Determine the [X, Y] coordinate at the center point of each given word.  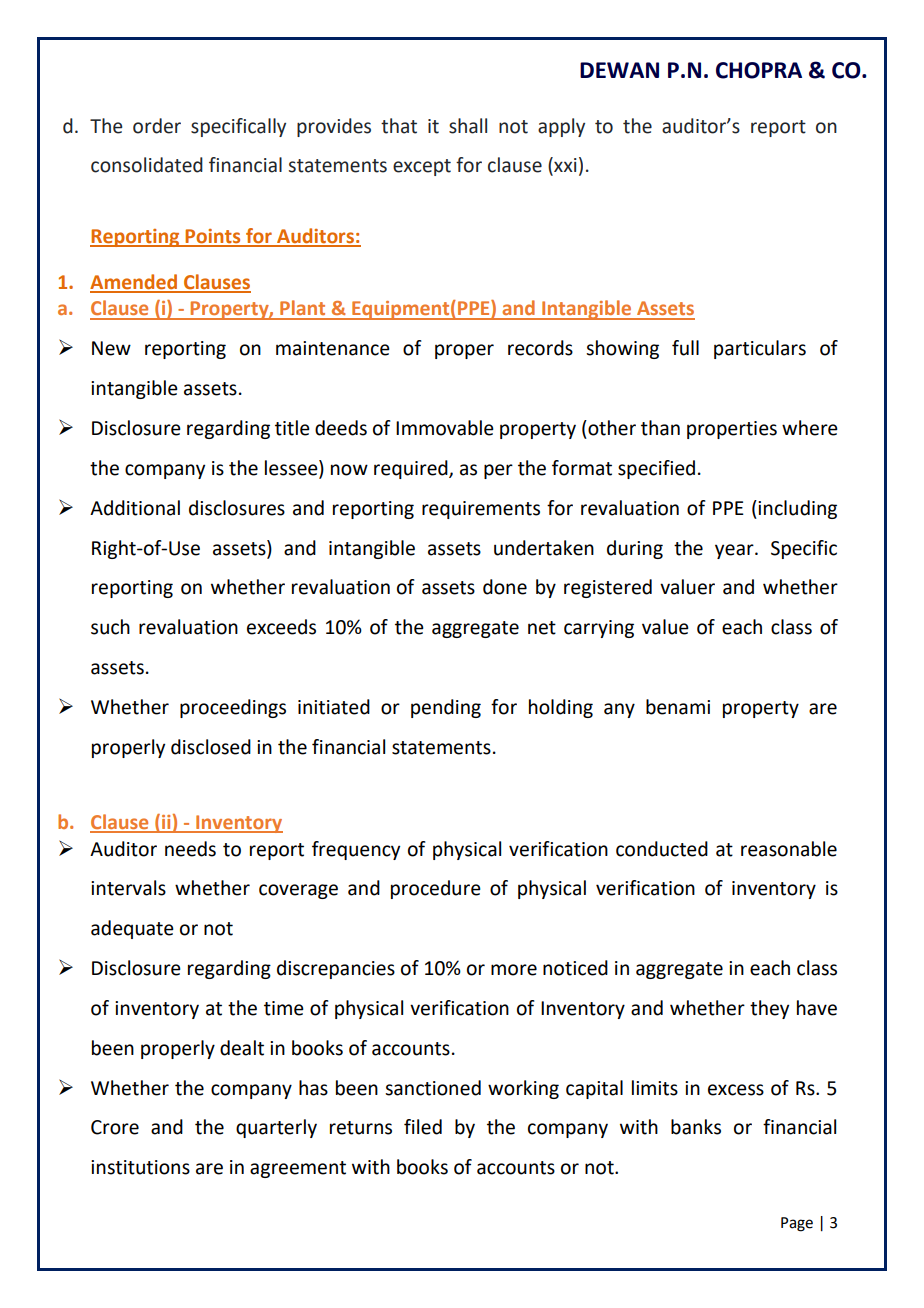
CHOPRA [759, 70]
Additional [135, 508]
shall [468, 126]
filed [423, 1127]
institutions [140, 1167]
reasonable [789, 849]
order [157, 126]
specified [656, 469]
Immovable [445, 428]
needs [190, 849]
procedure [436, 889]
